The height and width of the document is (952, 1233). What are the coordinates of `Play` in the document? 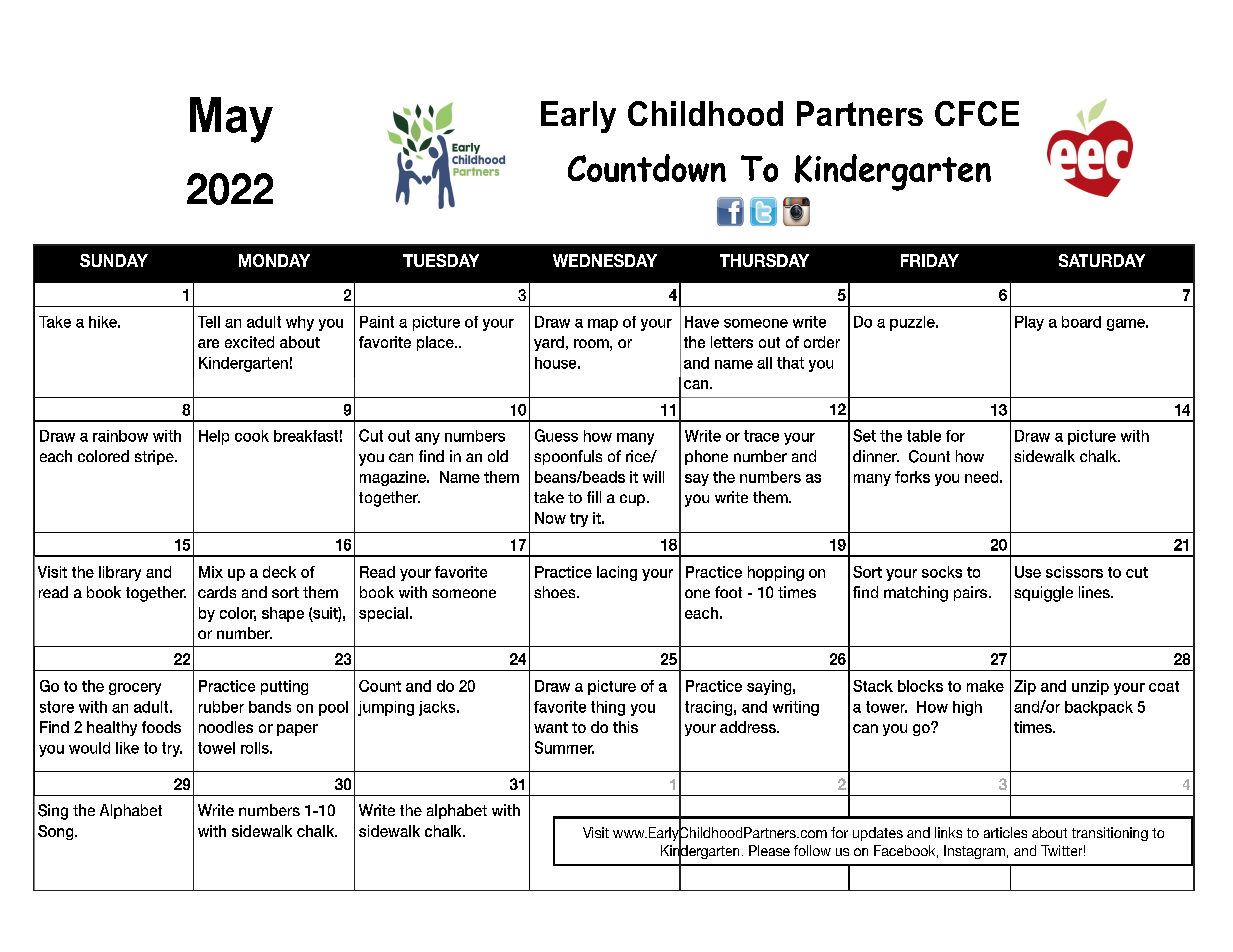 It's located at (1029, 323).
